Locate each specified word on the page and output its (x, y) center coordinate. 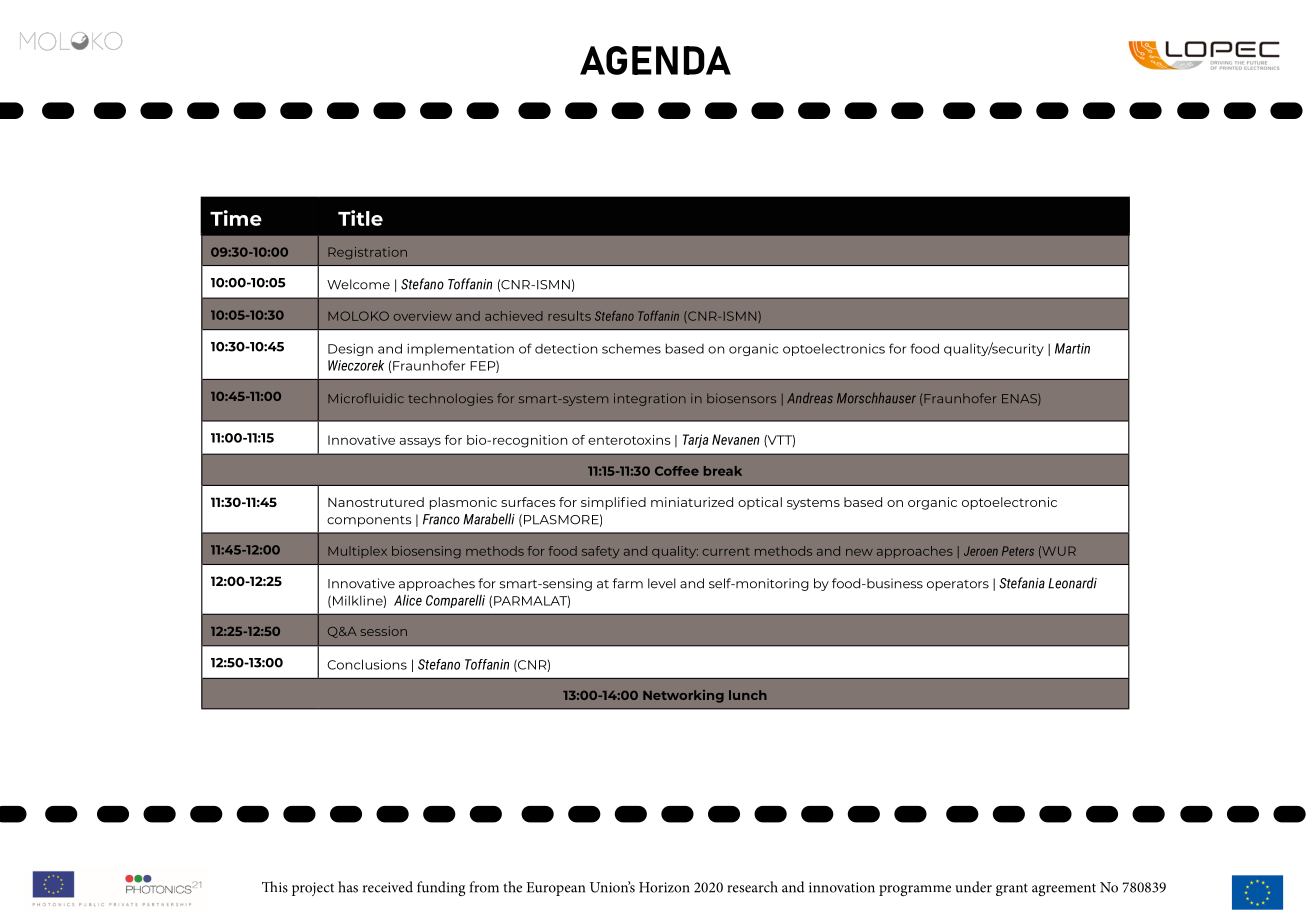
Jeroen (981, 551)
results (569, 316)
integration (650, 399)
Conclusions (367, 664)
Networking (683, 696)
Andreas (810, 398)
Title (360, 218)
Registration (367, 253)
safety (600, 552)
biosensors (741, 398)
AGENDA (655, 60)
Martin (1072, 348)
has (348, 887)
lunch (748, 695)
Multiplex (357, 552)
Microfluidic (366, 398)
